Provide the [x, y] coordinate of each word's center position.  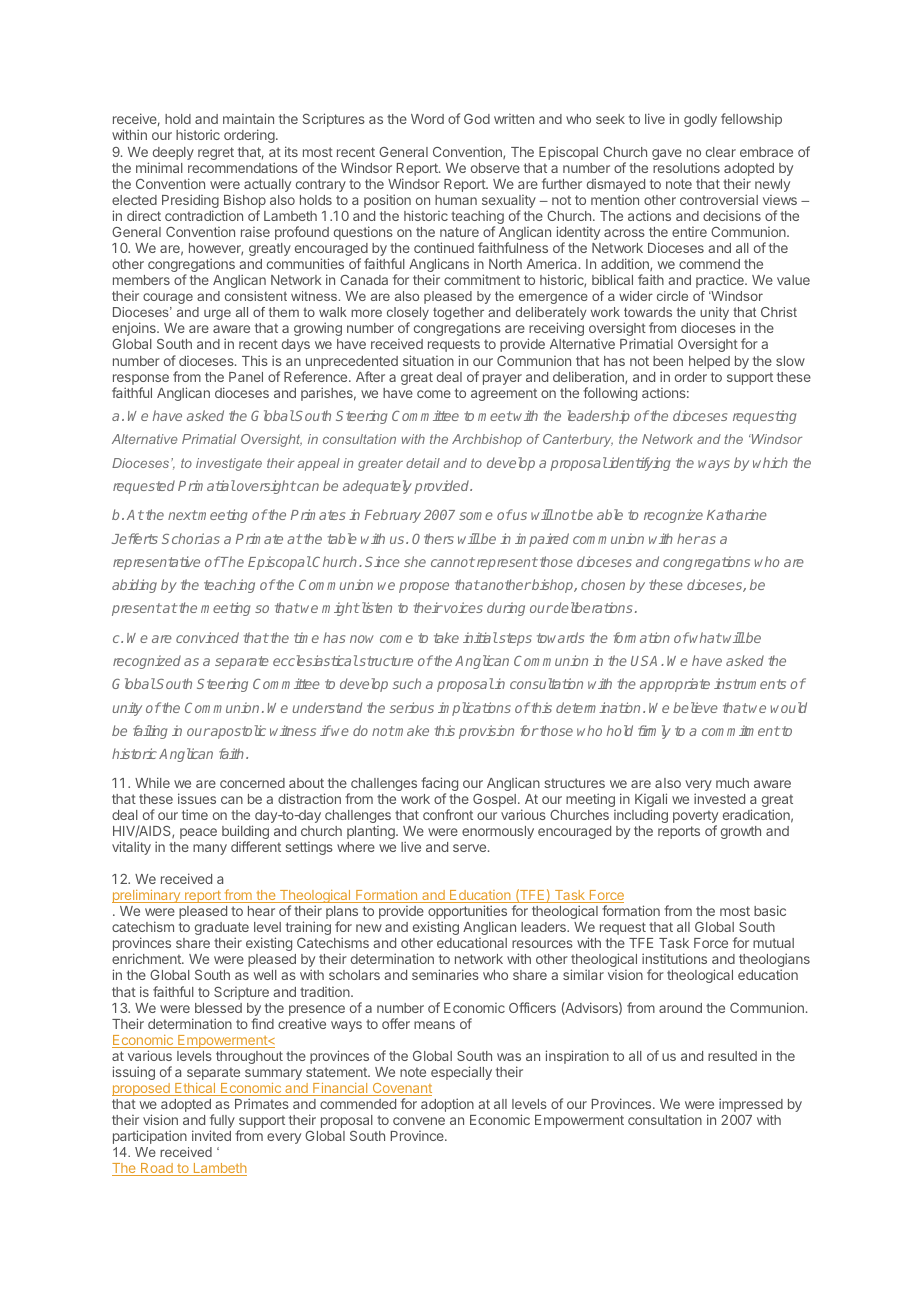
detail [423, 463]
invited [211, 1135]
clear [721, 152]
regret [216, 153]
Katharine [737, 514]
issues [197, 798]
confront [448, 814]
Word [427, 119]
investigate [229, 464]
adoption [447, 1105]
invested [719, 798]
